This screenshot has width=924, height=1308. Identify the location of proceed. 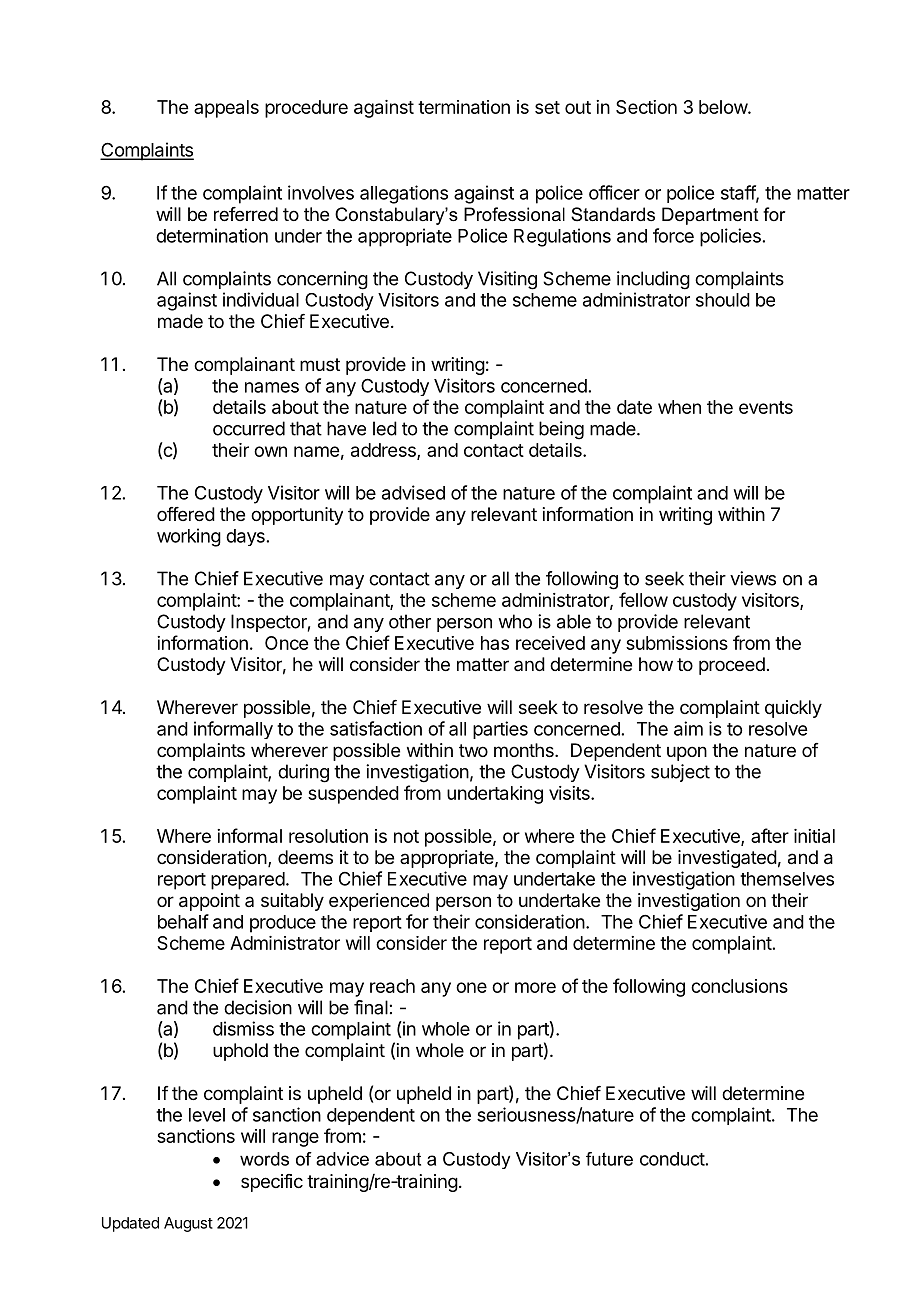
(732, 666).
